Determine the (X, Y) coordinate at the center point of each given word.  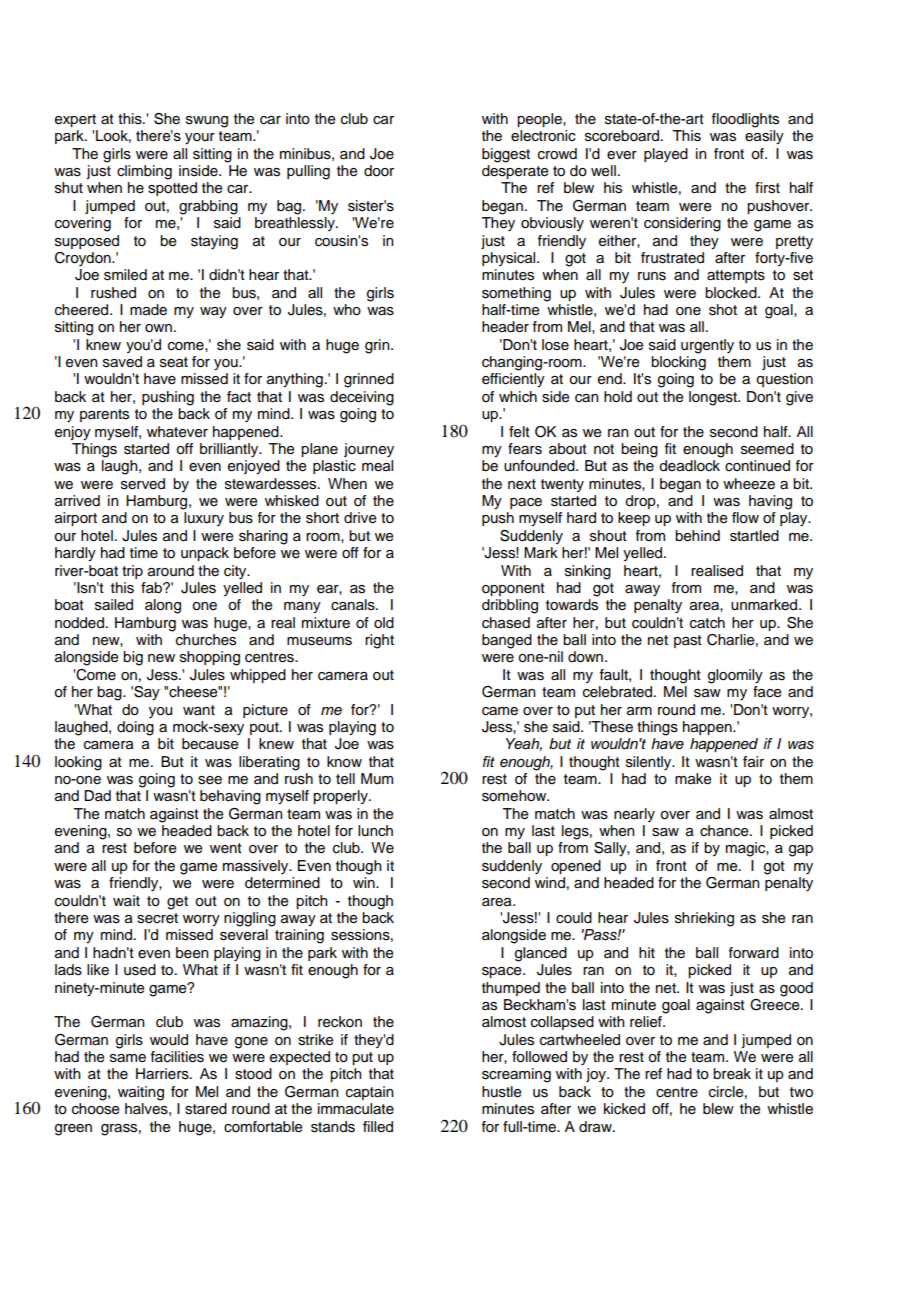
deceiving (362, 398)
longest (714, 398)
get (177, 903)
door (379, 171)
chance (725, 831)
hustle (501, 1092)
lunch (375, 830)
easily (764, 137)
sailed (114, 605)
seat (174, 362)
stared (206, 1109)
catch (707, 623)
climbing (144, 172)
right (379, 641)
